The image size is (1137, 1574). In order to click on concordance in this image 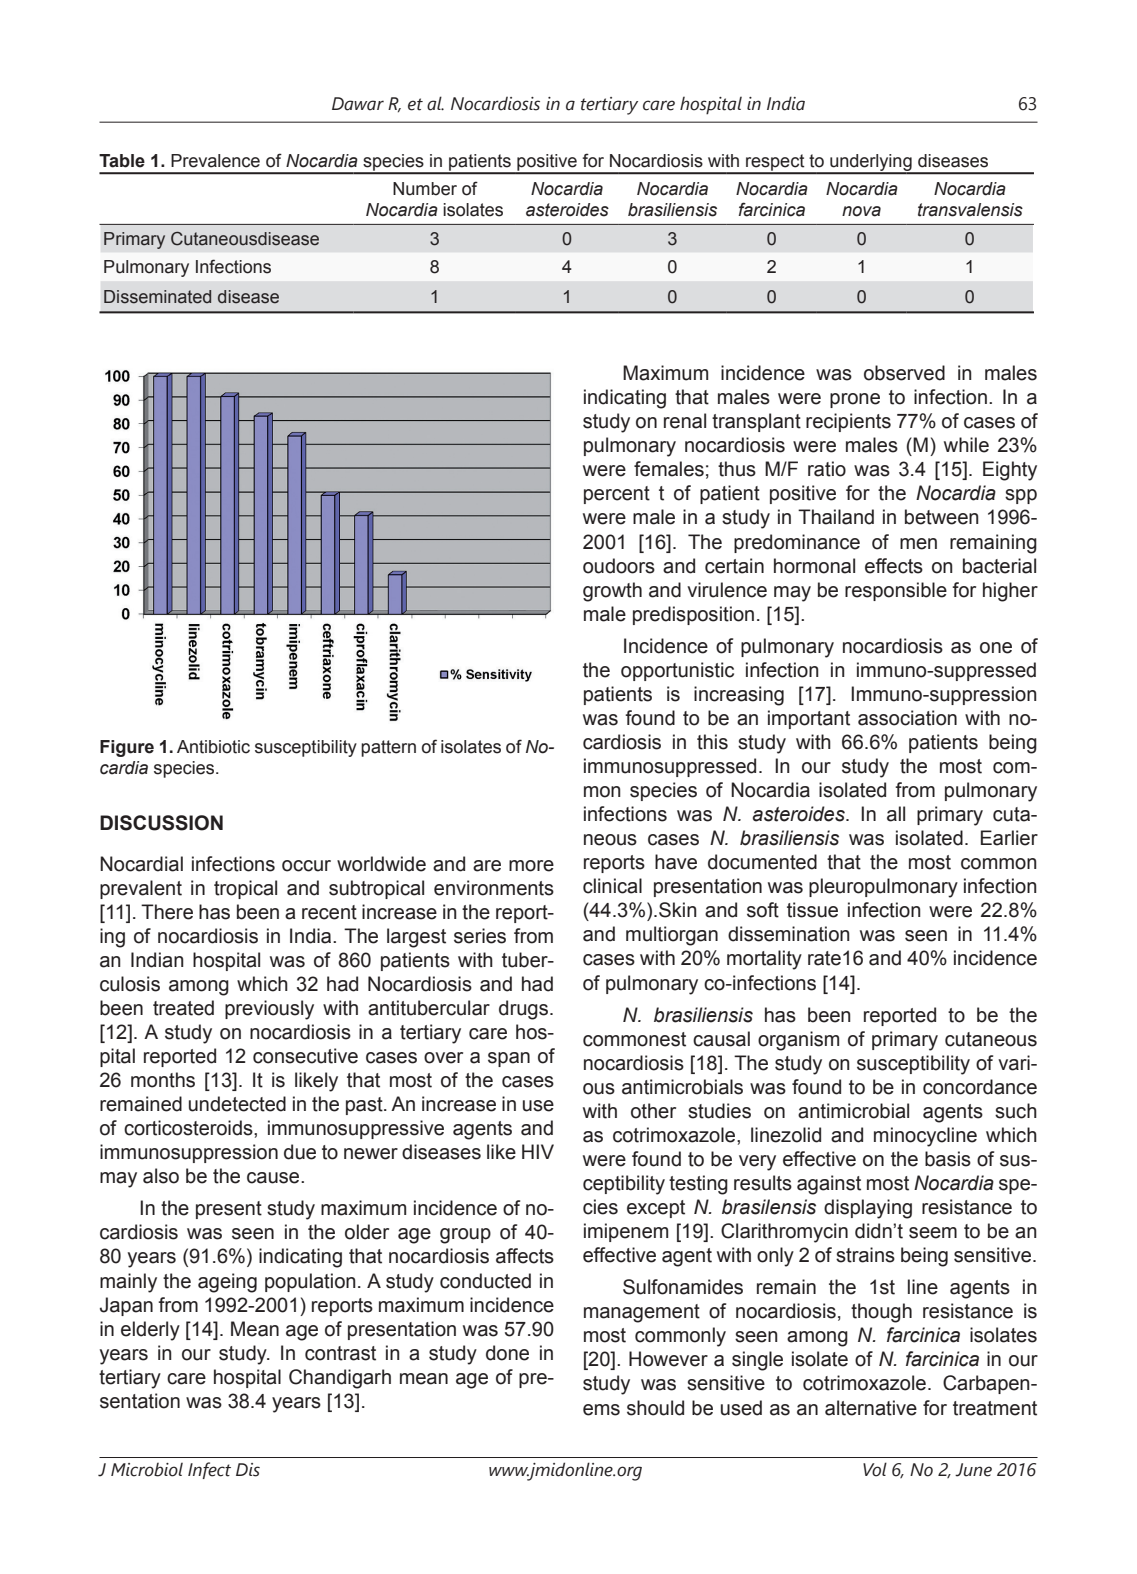, I will do `click(980, 1087)`.
